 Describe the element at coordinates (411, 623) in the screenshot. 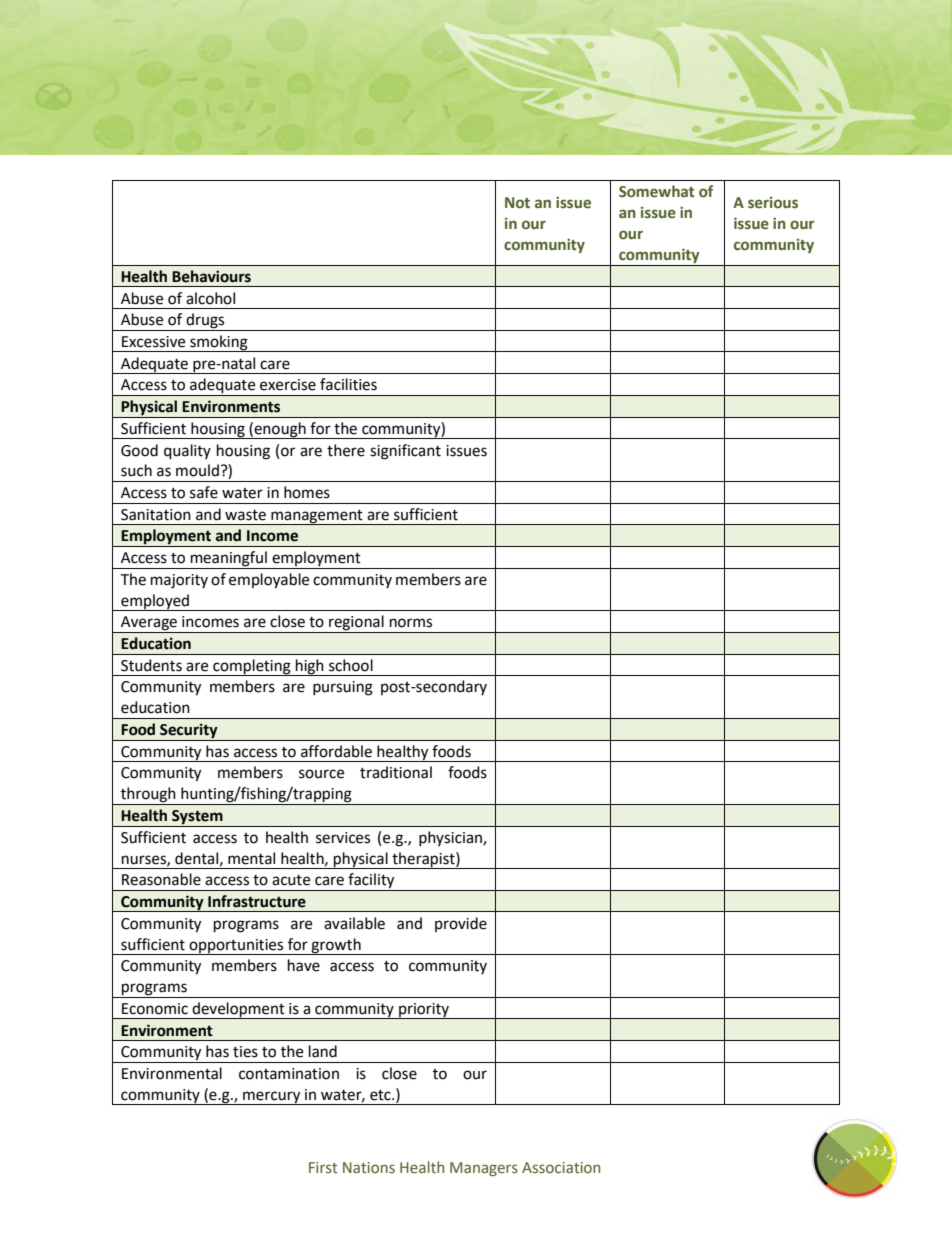

I see `norms` at that location.
